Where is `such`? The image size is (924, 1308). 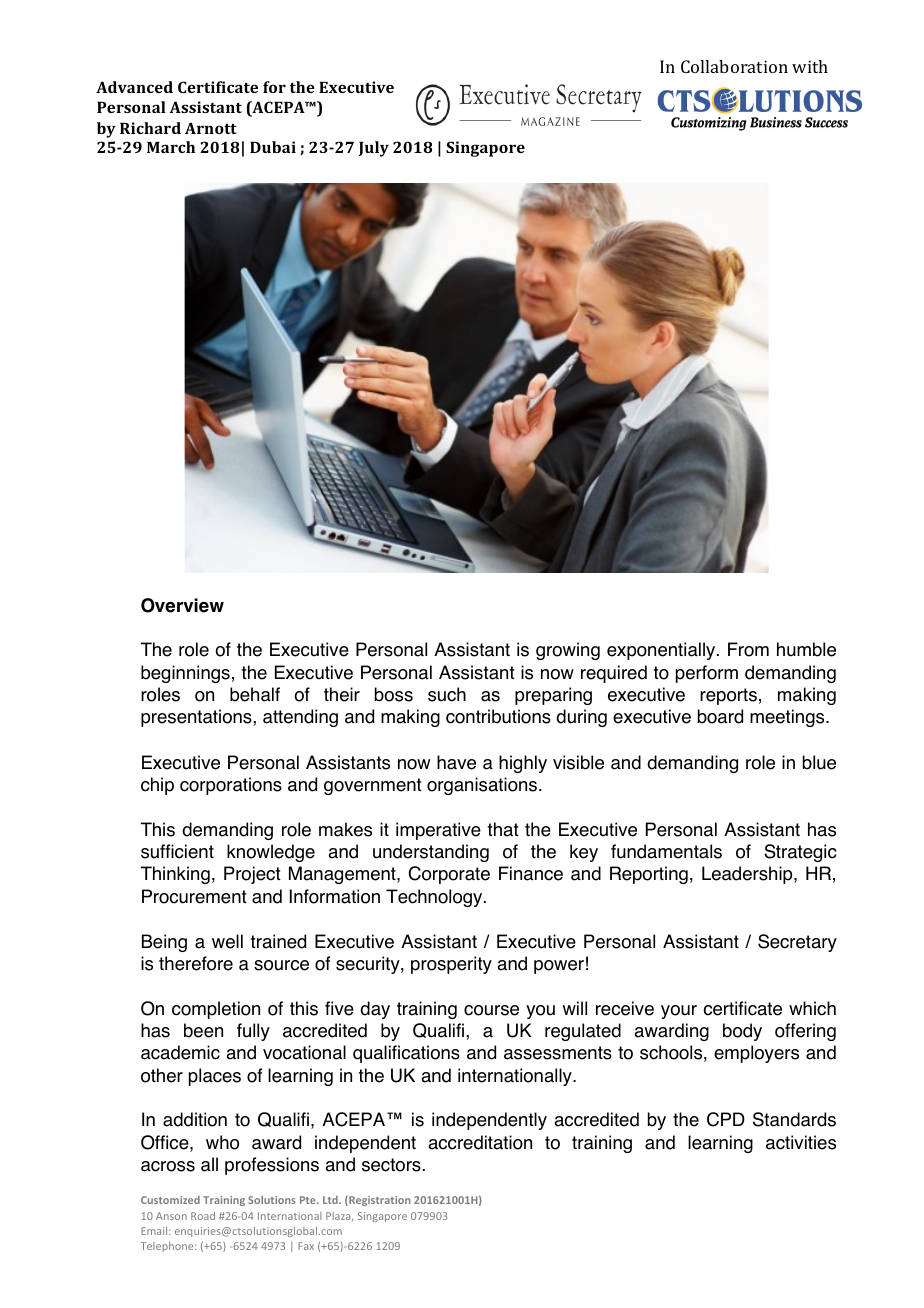 such is located at coordinates (447, 694).
